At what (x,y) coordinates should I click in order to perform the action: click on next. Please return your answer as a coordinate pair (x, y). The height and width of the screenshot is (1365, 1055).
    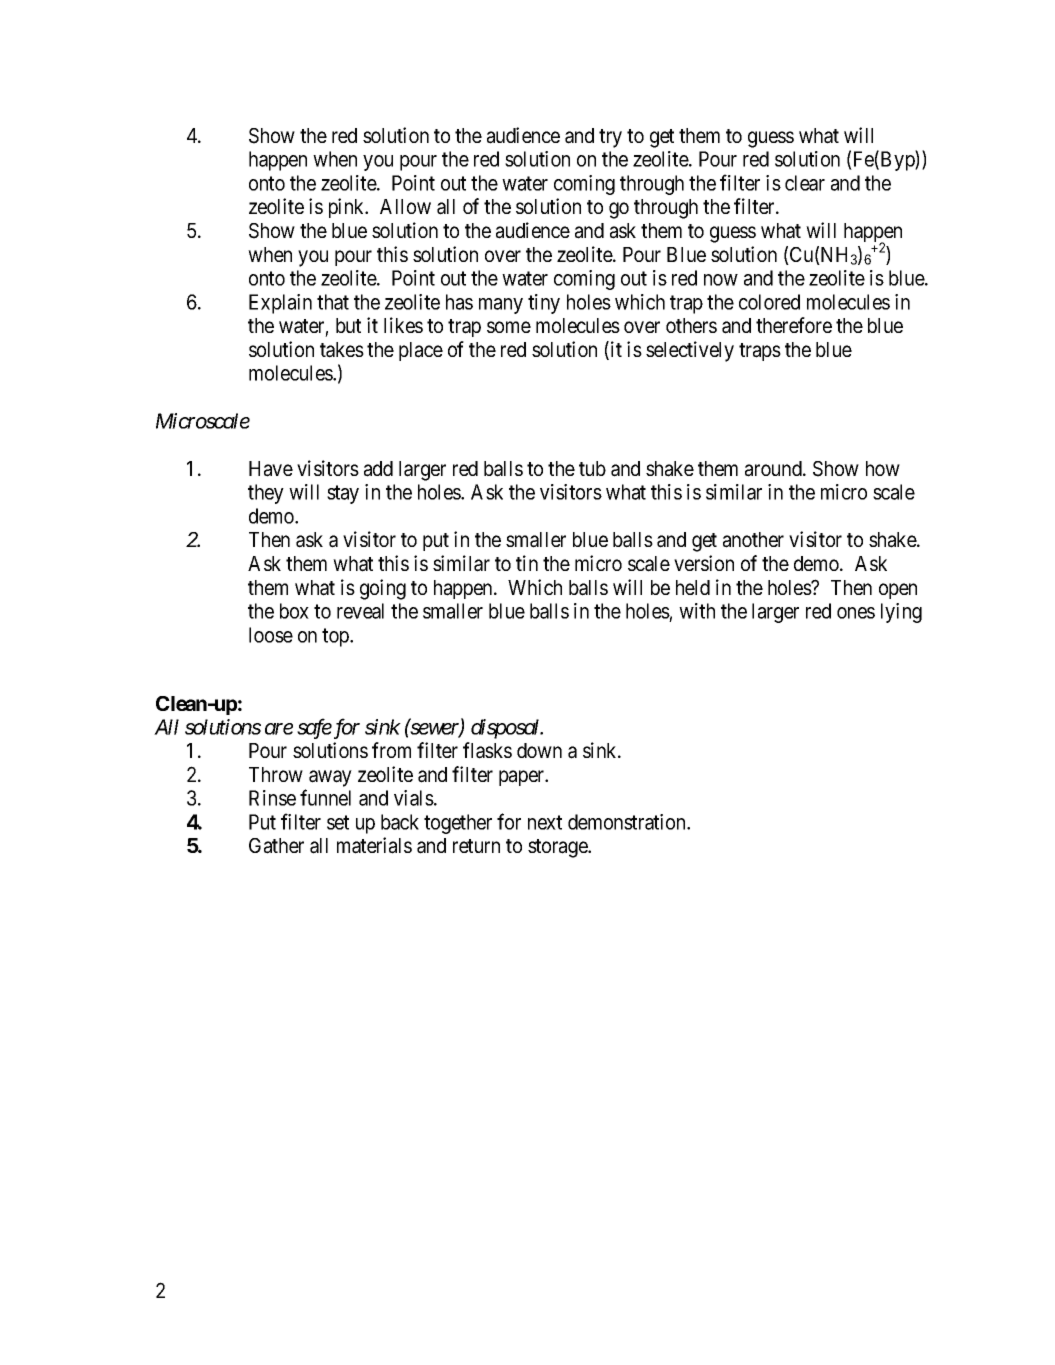
    Looking at the image, I should click on (545, 822).
